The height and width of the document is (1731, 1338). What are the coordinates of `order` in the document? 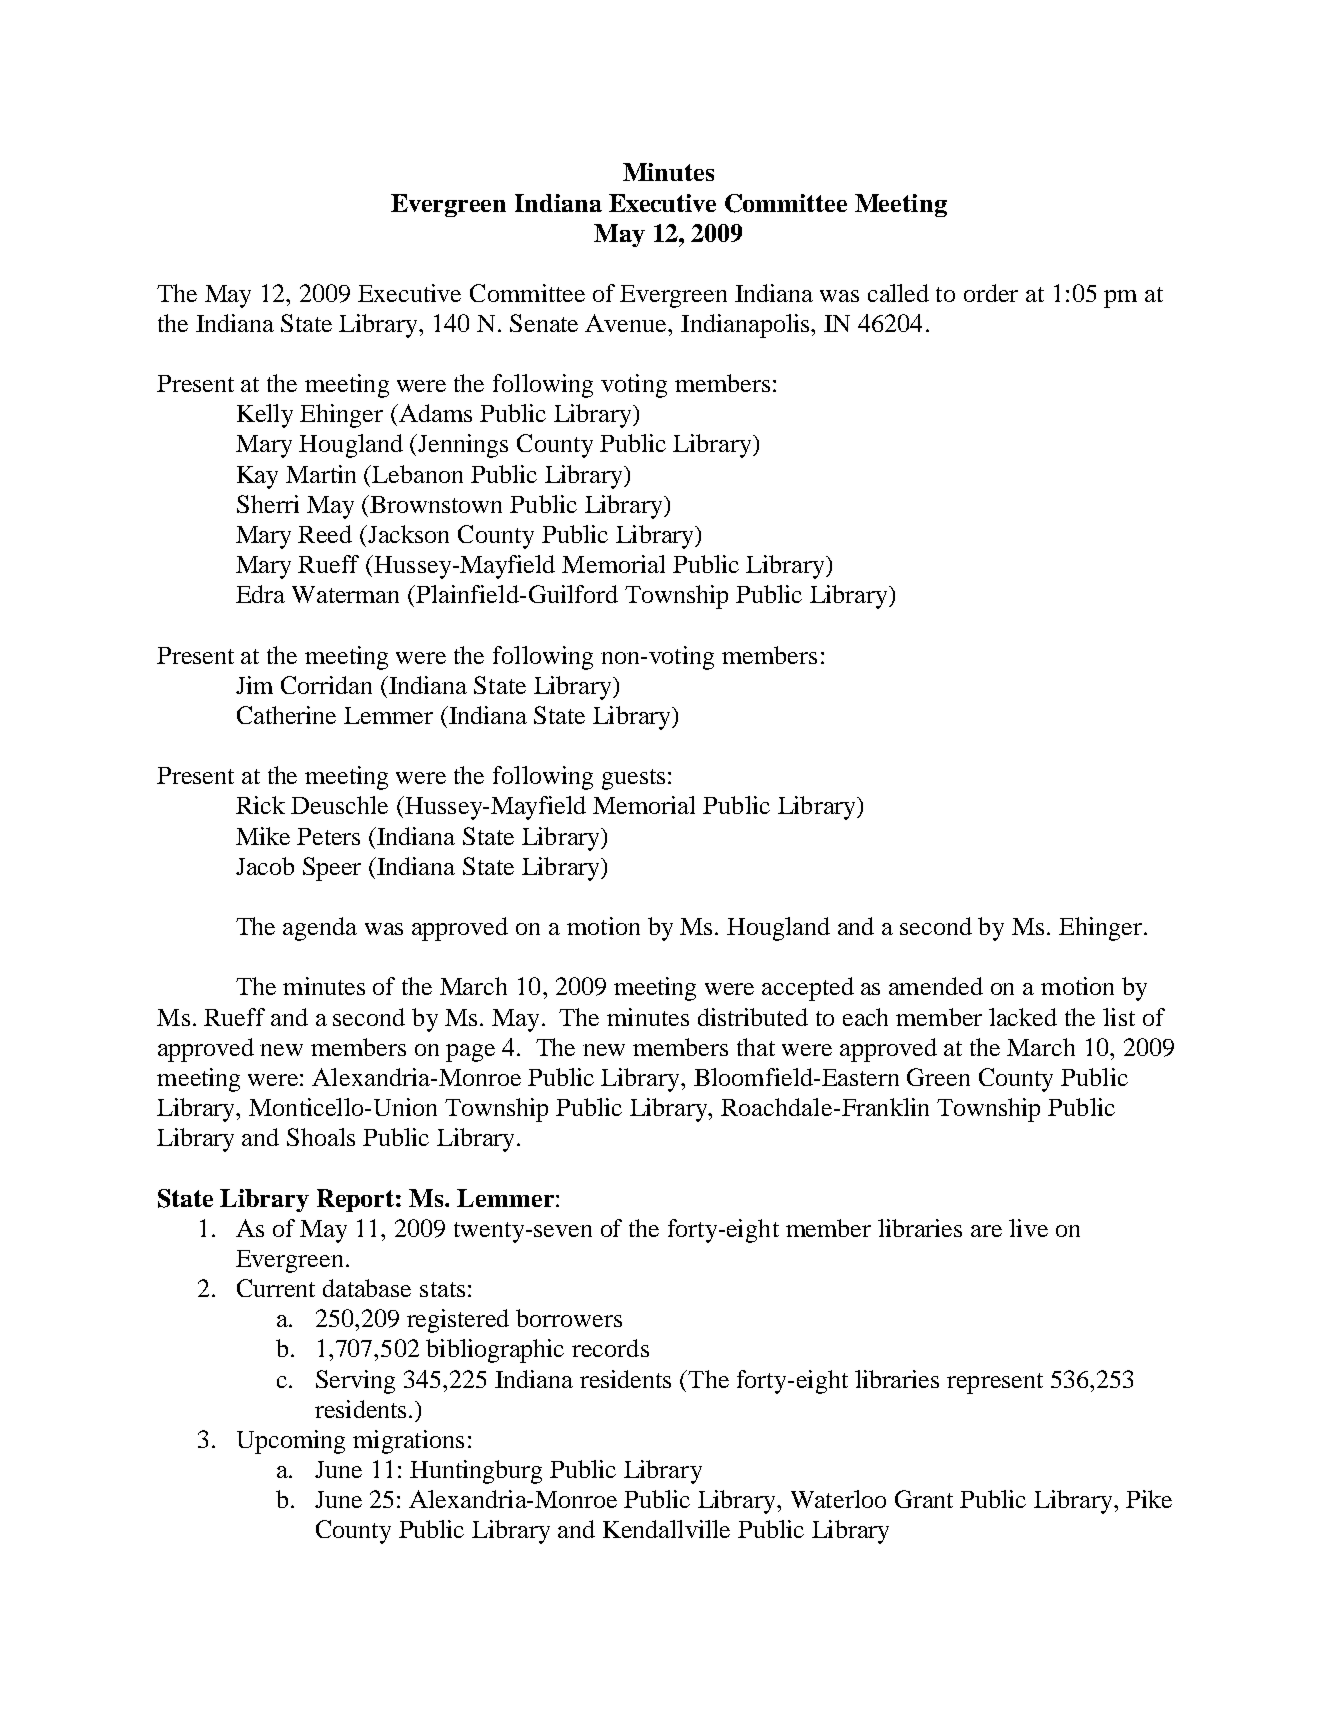 It's located at (991, 293).
